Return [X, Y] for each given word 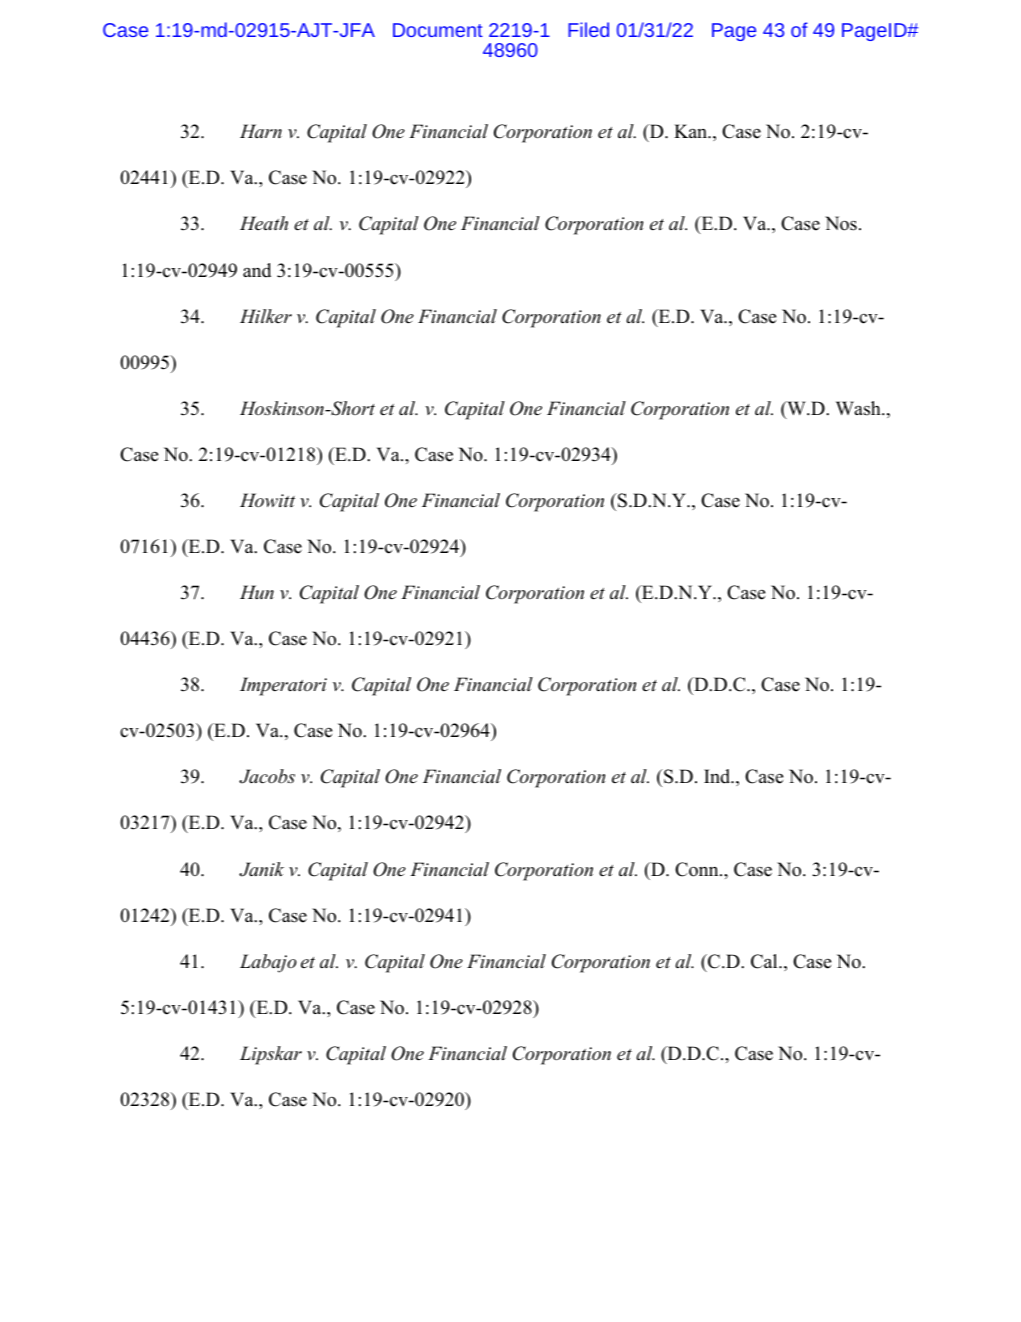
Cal [765, 961]
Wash [859, 408]
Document [438, 30]
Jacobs [267, 776]
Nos [841, 223]
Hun [257, 592]
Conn [698, 869]
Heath [264, 223]
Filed [588, 29]
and [257, 270]
